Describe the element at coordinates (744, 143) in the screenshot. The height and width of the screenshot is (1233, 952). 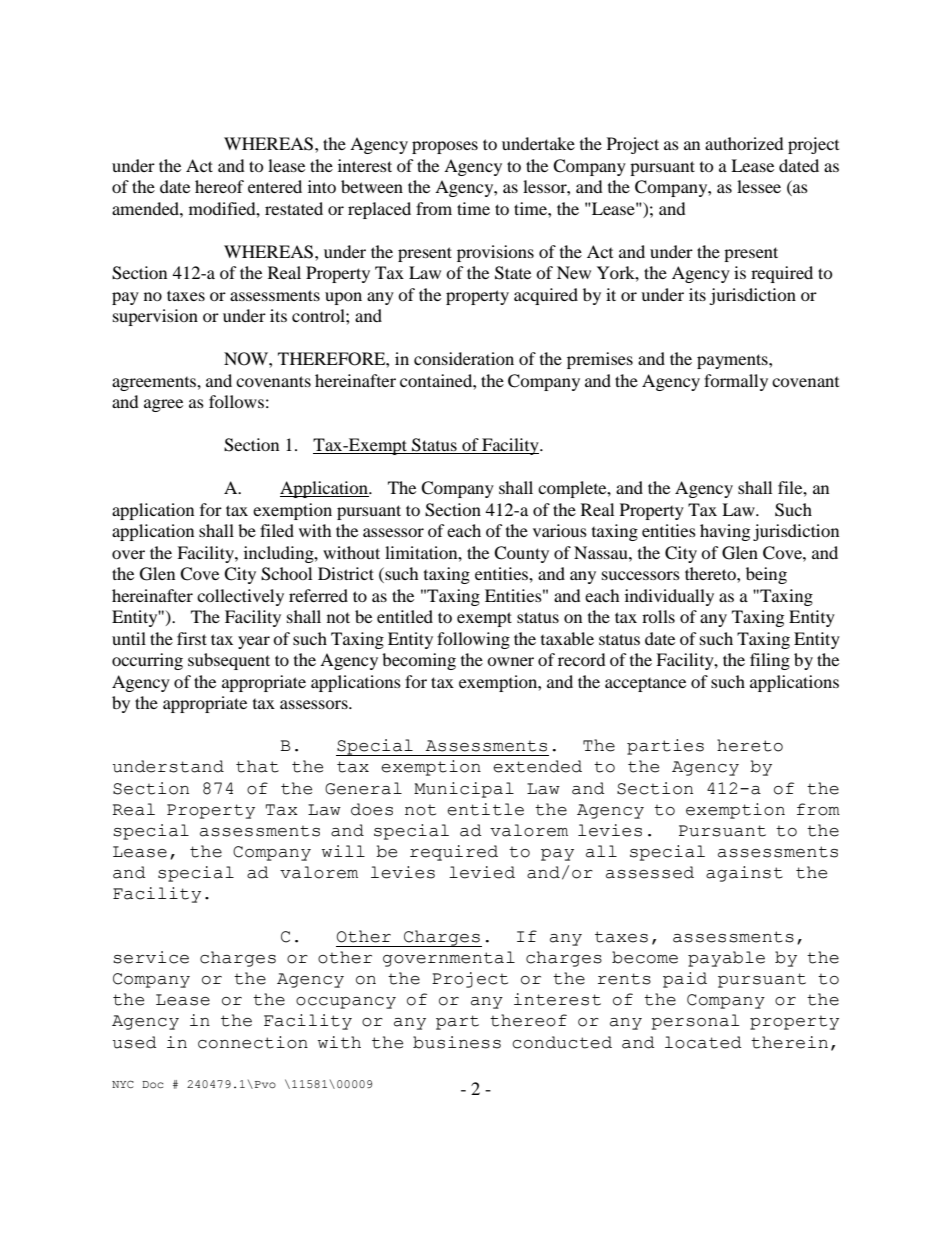
I see `authorized` at that location.
